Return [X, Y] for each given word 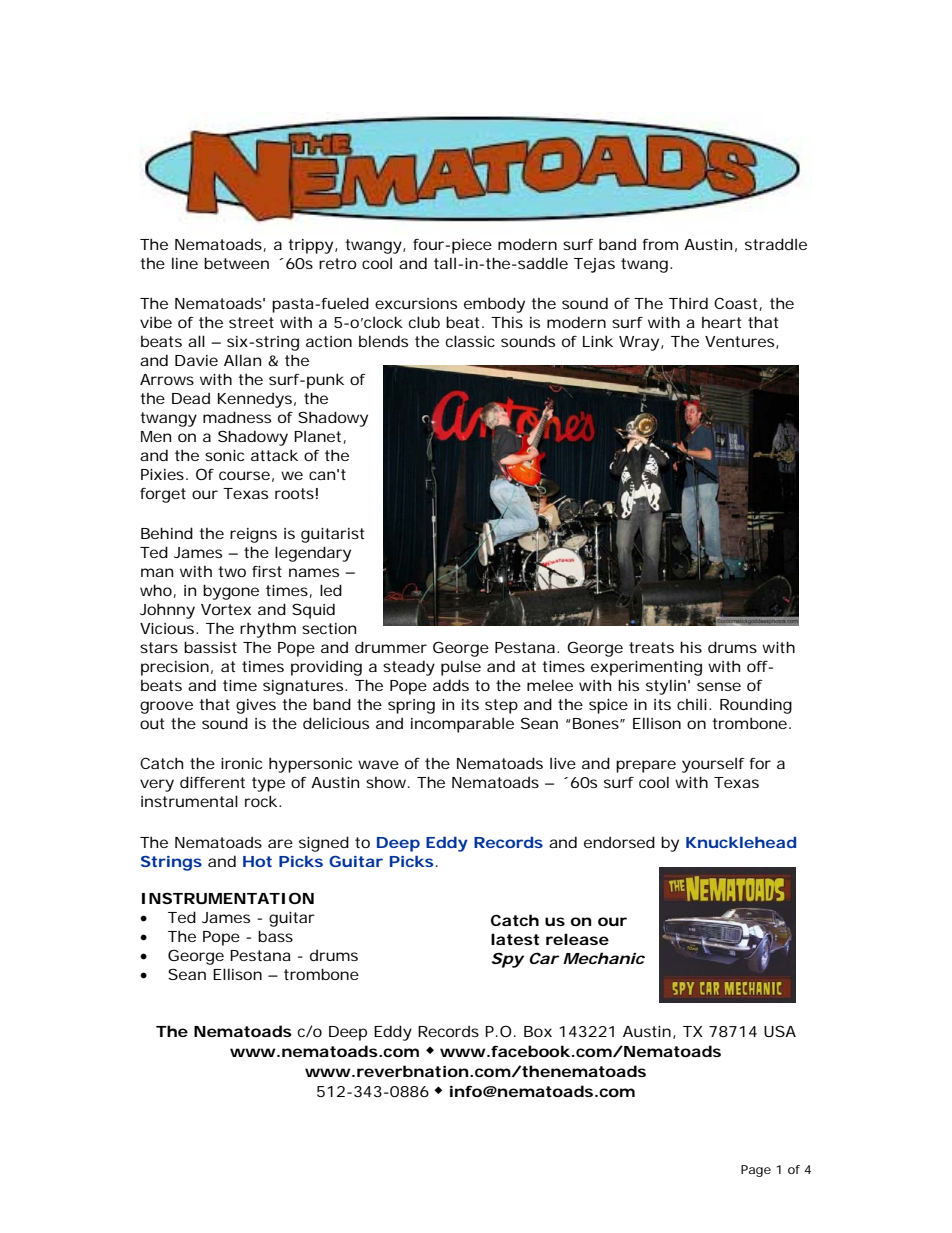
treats [651, 647]
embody [494, 305]
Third [688, 303]
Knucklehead [741, 842]
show [388, 782]
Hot [257, 861]
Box [538, 1031]
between [236, 263]
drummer [391, 647]
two [232, 571]
